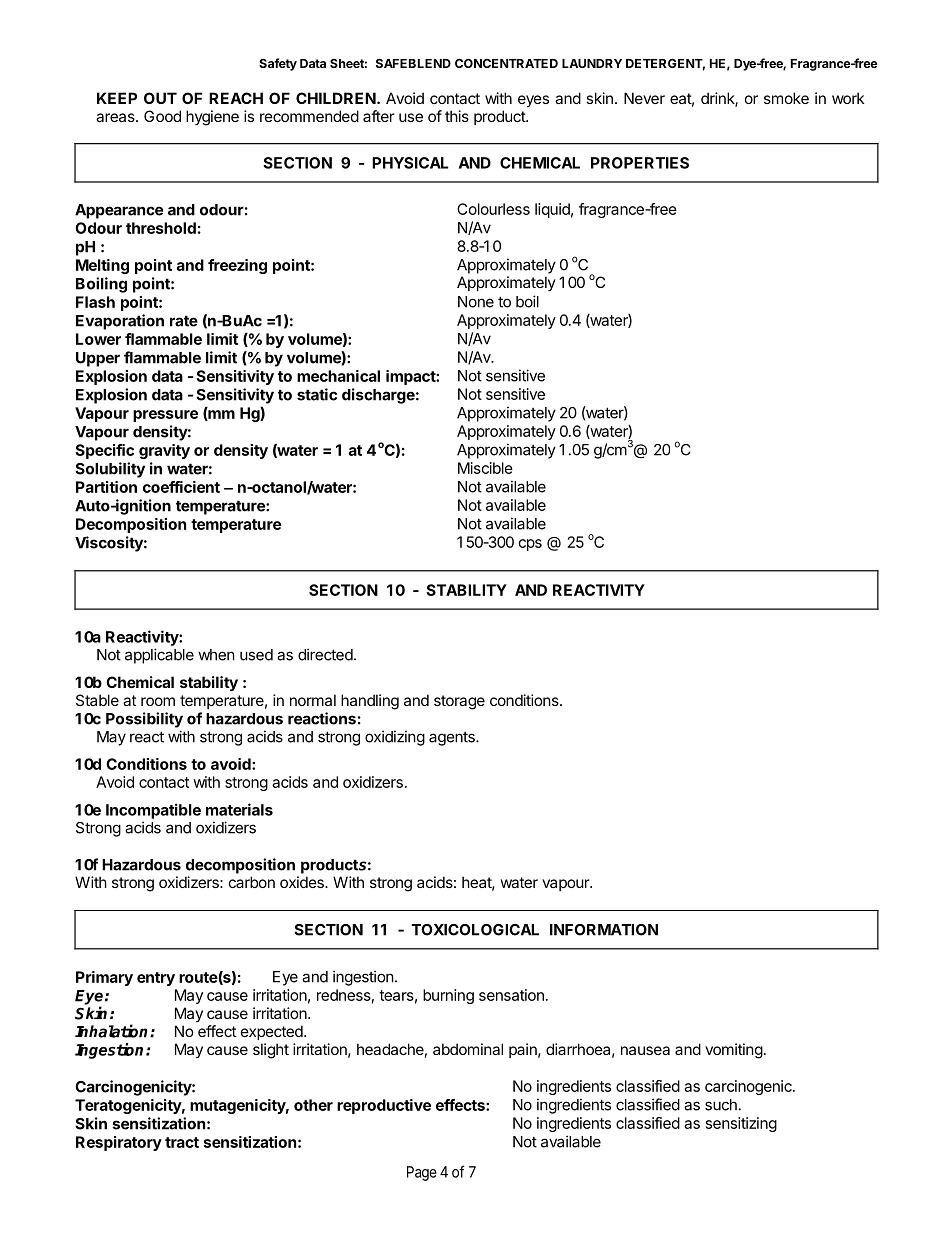 The height and width of the page is (1233, 952). What do you see at coordinates (453, 739) in the page?
I see `agents` at bounding box center [453, 739].
